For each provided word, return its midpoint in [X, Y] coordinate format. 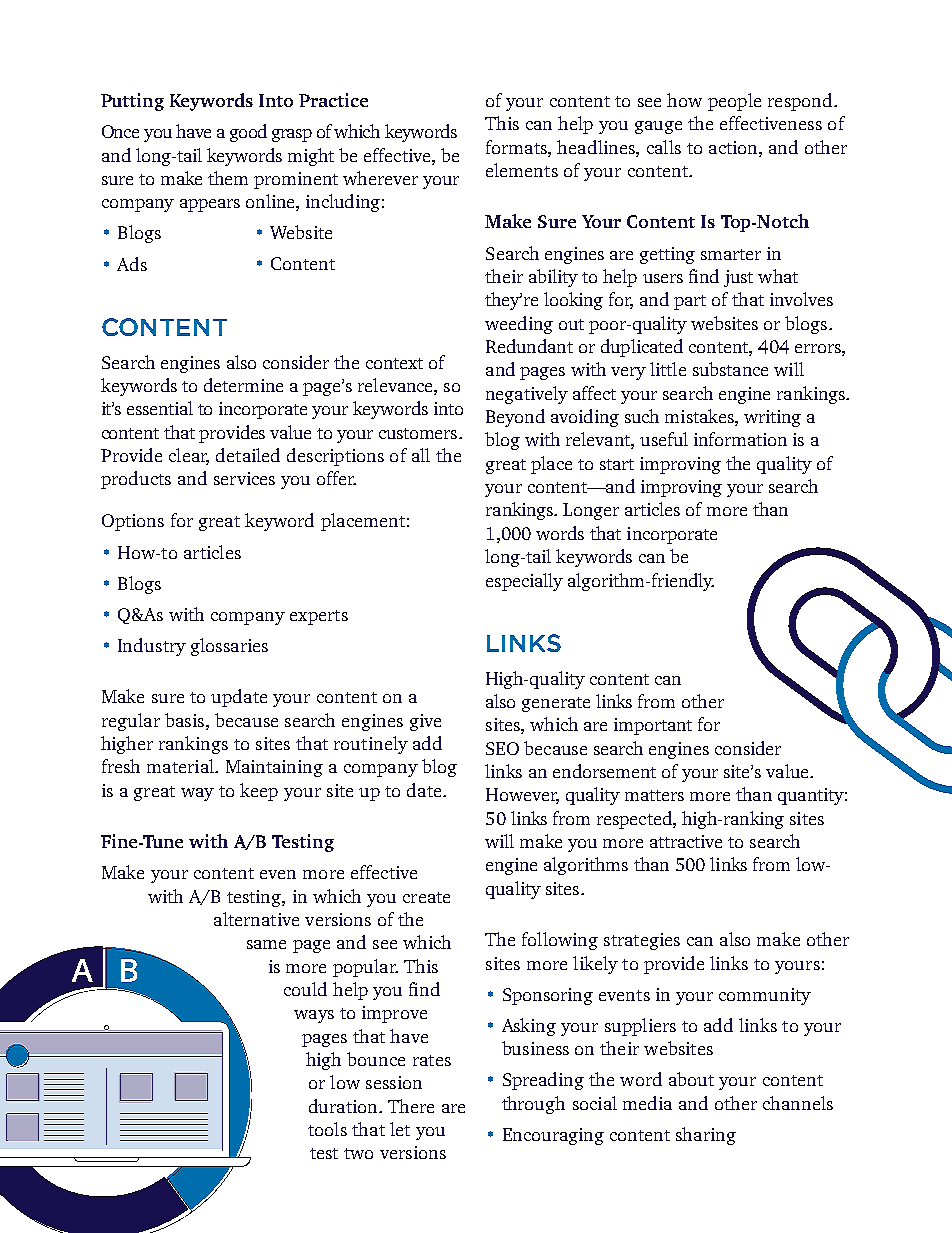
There [411, 1106]
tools [327, 1129]
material [181, 766]
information [740, 439]
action [734, 147]
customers [419, 433]
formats [517, 147]
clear [189, 456]
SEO [502, 748]
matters [654, 795]
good [248, 133]
